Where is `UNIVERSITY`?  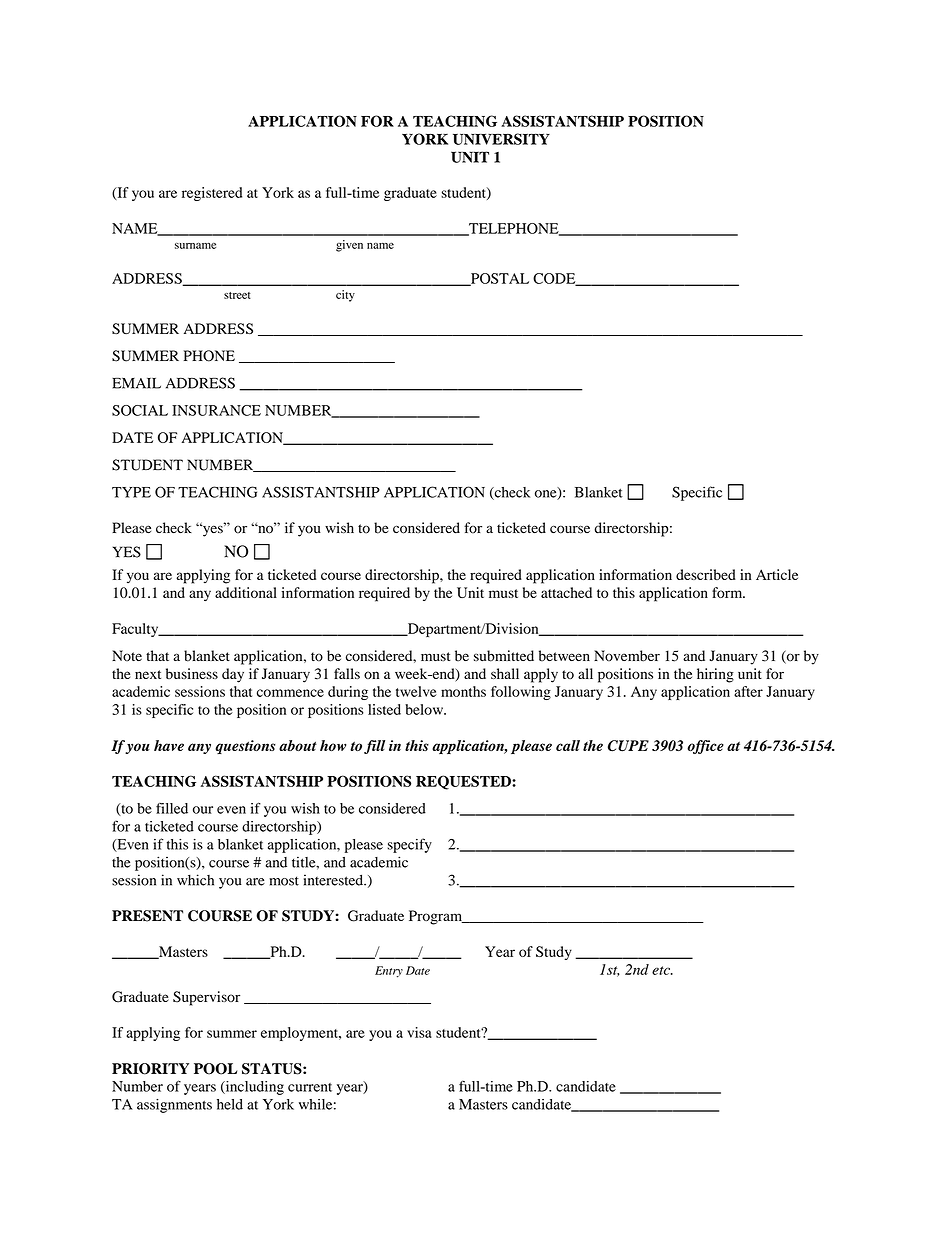 UNIVERSITY is located at coordinates (501, 139).
